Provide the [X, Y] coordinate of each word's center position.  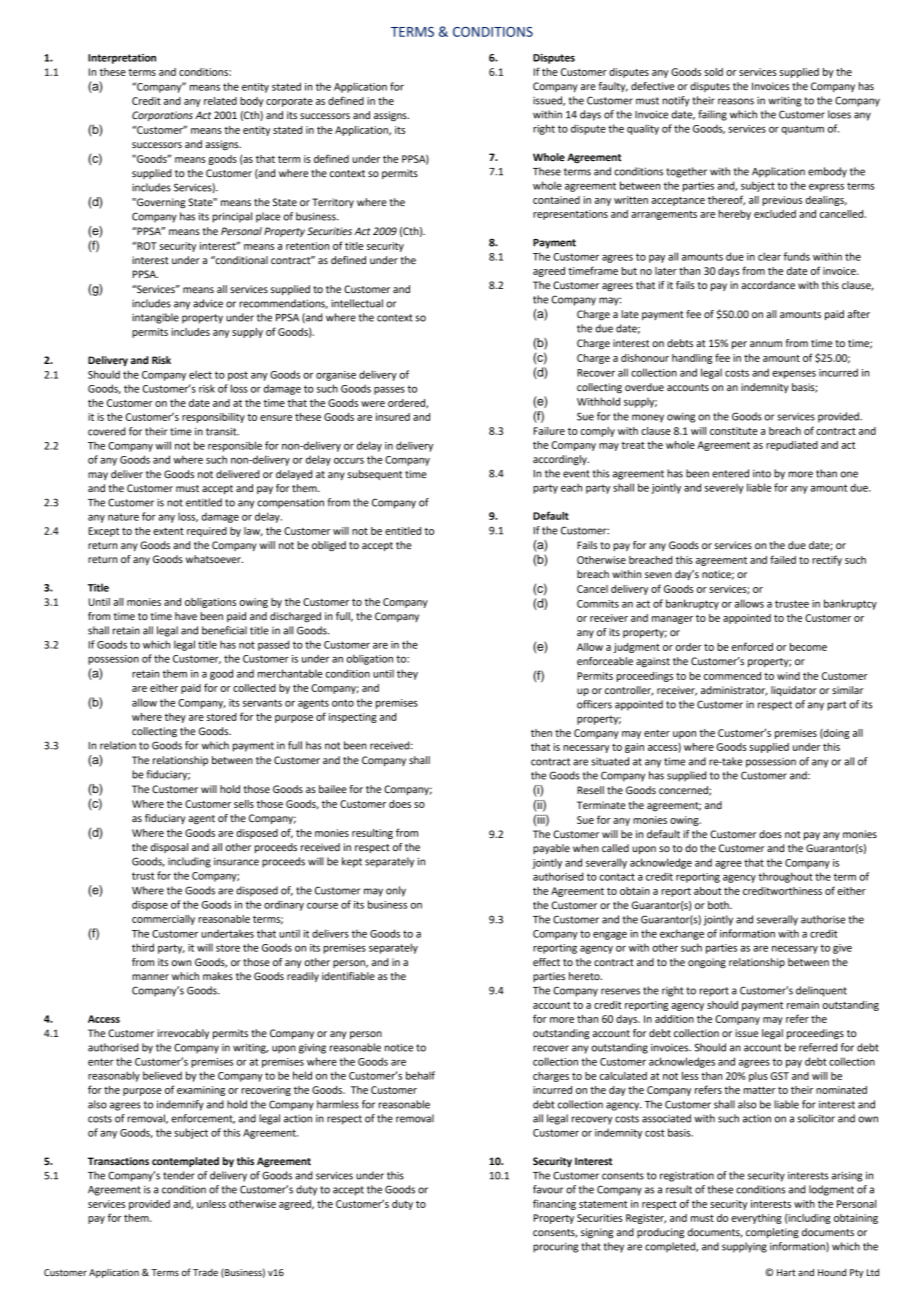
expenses [794, 375]
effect [546, 962]
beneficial [224, 630]
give [842, 949]
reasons [736, 101]
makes [218, 976]
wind [788, 676]
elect [200, 374]
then [541, 733]
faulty [613, 87]
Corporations [162, 116]
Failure [549, 431]
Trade [205, 1272]
